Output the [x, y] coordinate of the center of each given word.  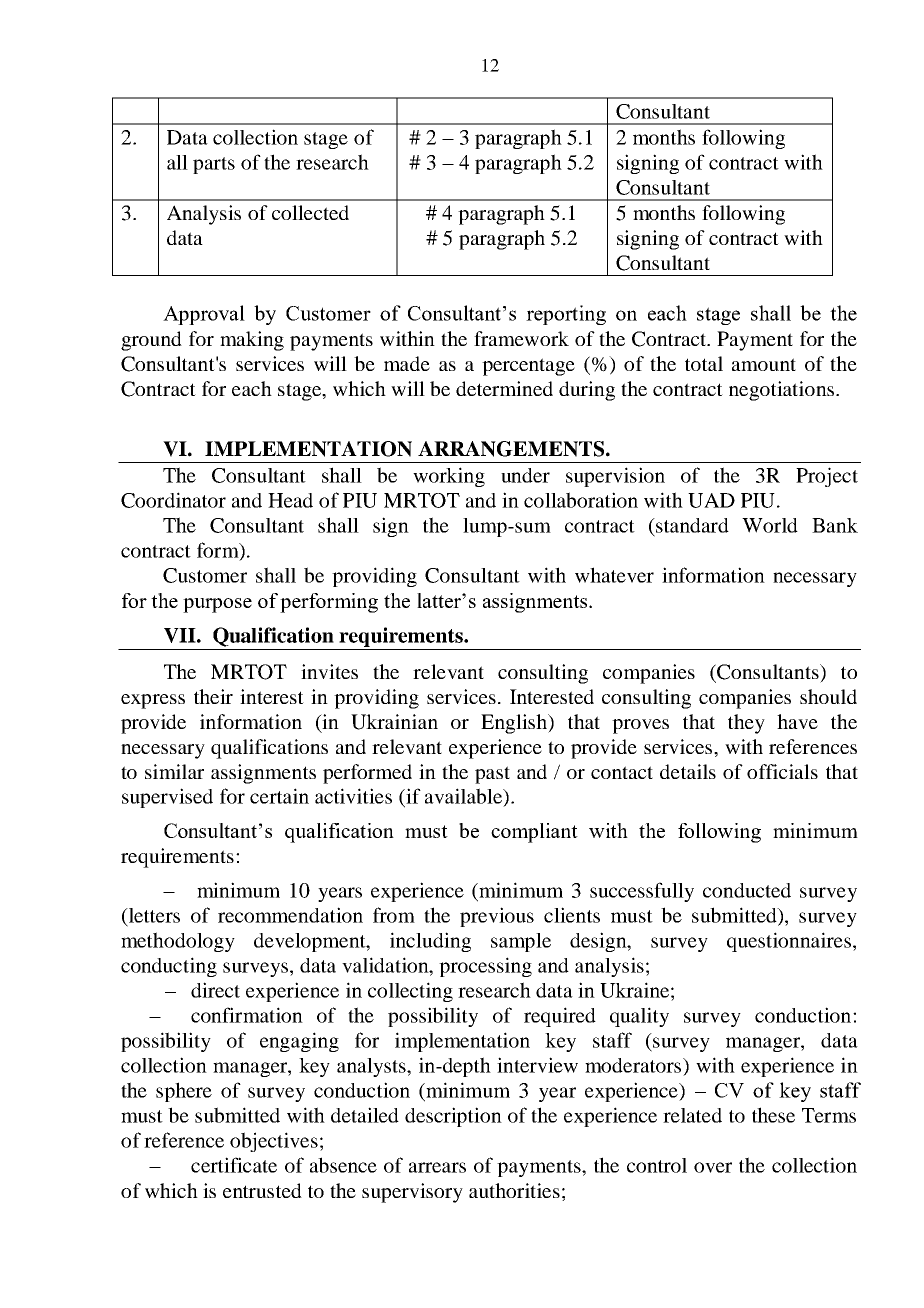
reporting [566, 315]
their [213, 696]
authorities [514, 1190]
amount [764, 364]
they [746, 724]
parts [214, 165]
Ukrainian [394, 722]
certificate [234, 1165]
